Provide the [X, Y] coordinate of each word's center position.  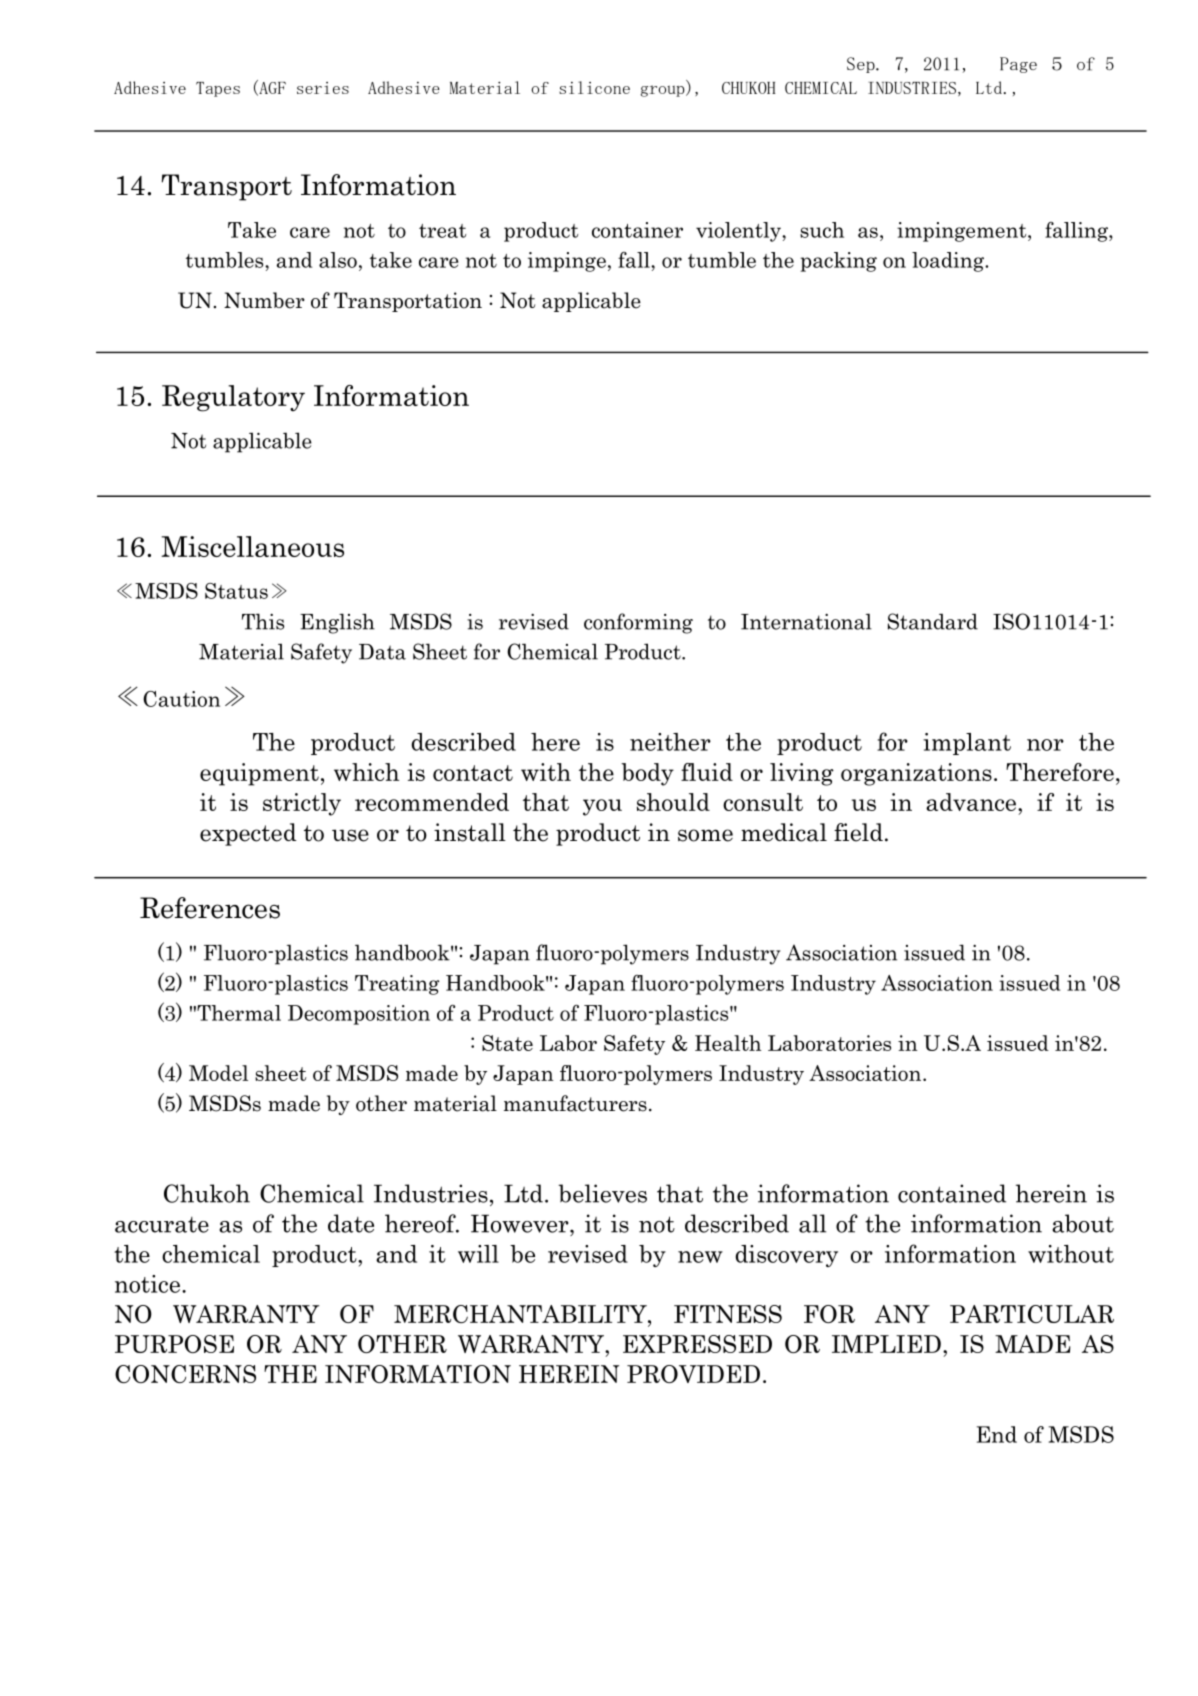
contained [952, 1193]
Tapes [218, 89]
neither [670, 742]
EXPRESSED [697, 1344]
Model [218, 1073]
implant [967, 744]
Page [1018, 65]
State [507, 1043]
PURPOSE [174, 1344]
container [637, 230]
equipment [259, 774]
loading [949, 262]
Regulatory [233, 398]
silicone [594, 87]
